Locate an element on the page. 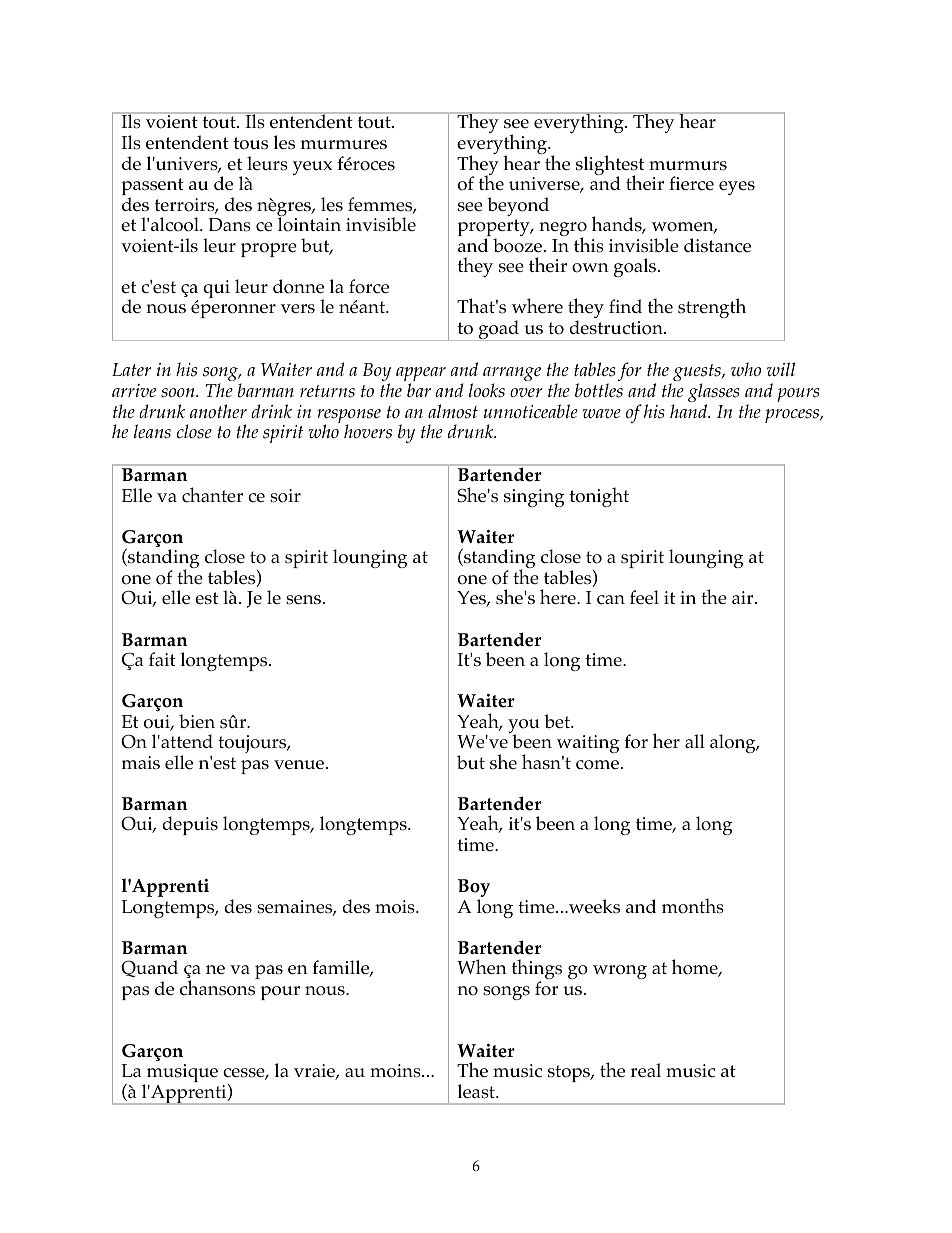 The width and height of the image is (952, 1233). beyond is located at coordinates (518, 206).
